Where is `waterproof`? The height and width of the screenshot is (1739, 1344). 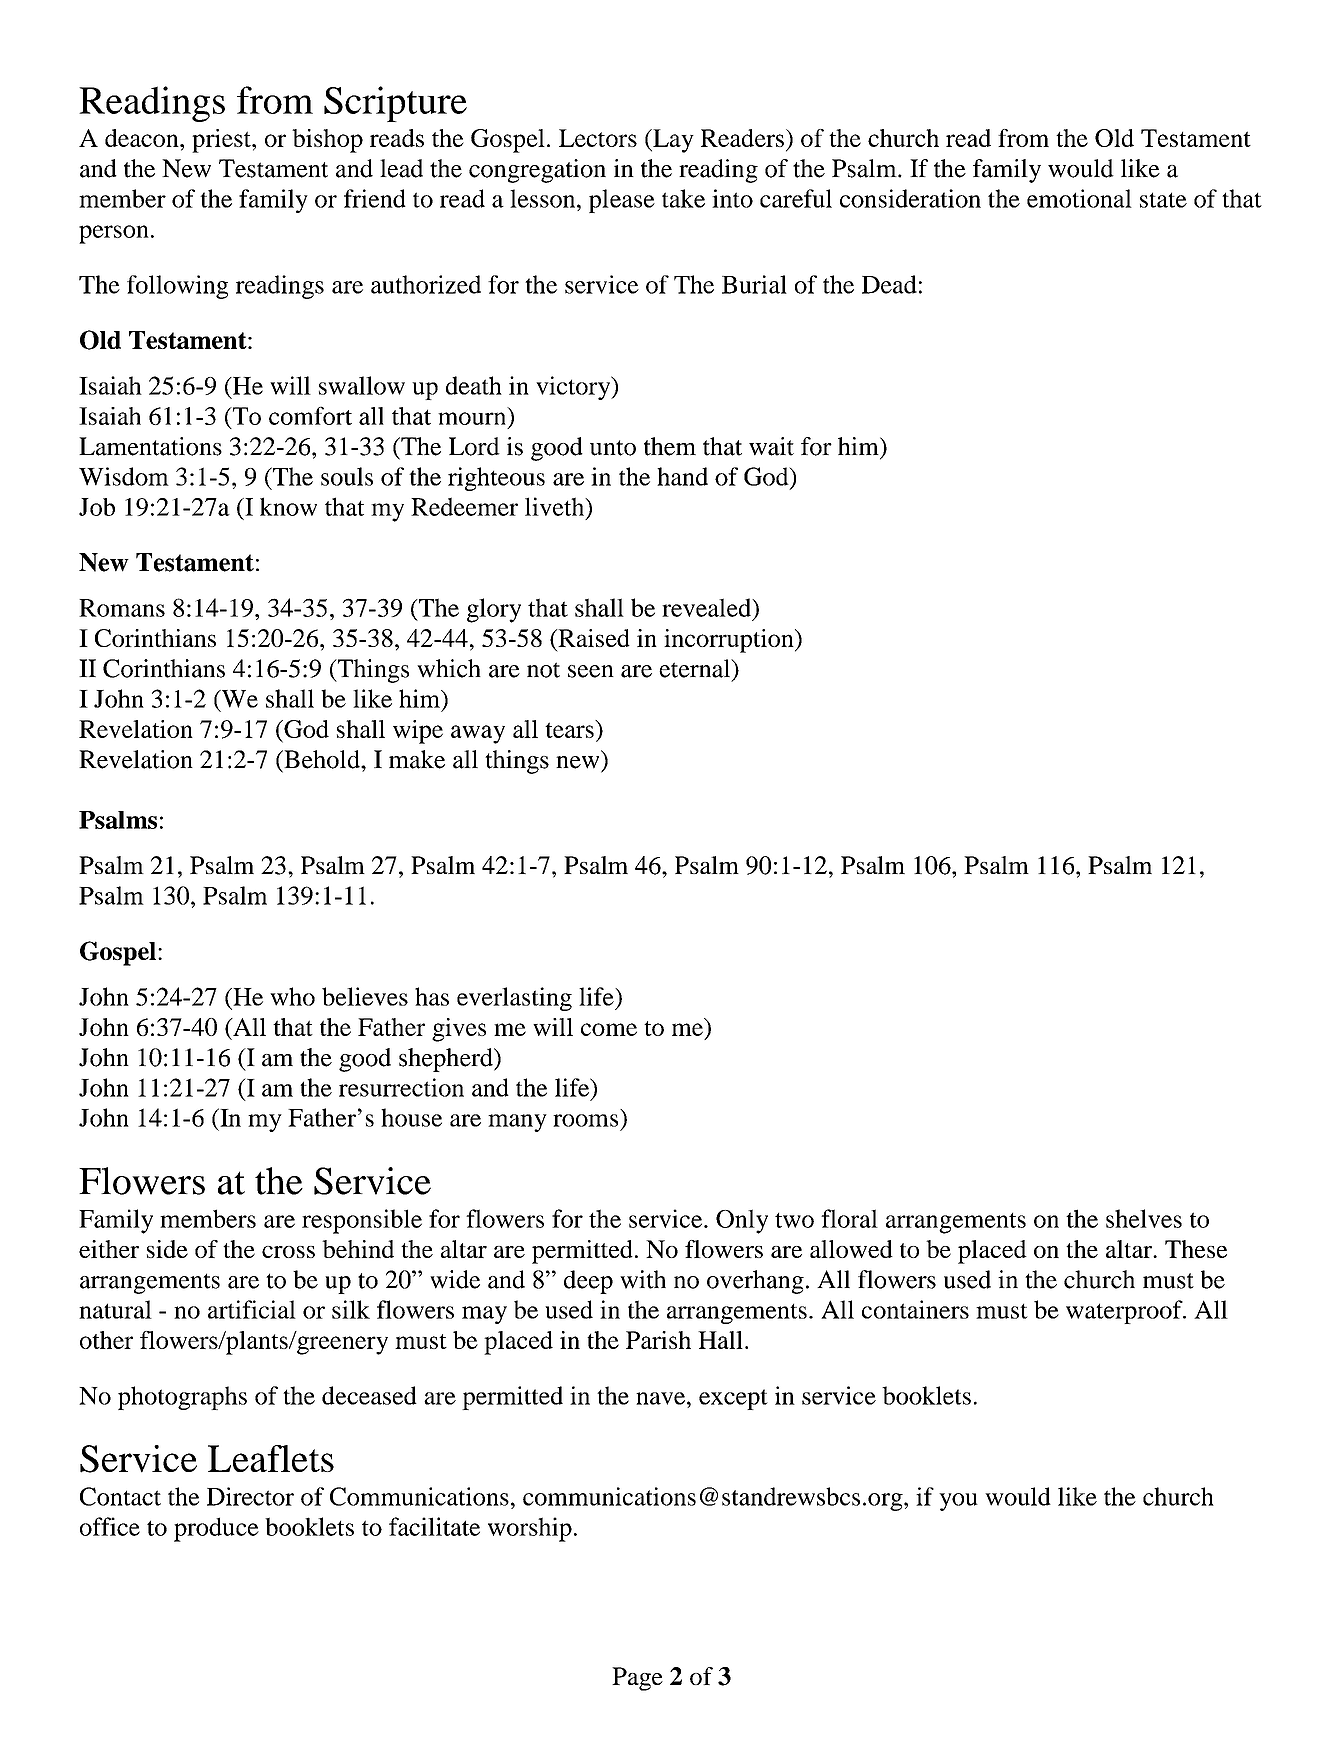 waterproof is located at coordinates (1125, 1312).
